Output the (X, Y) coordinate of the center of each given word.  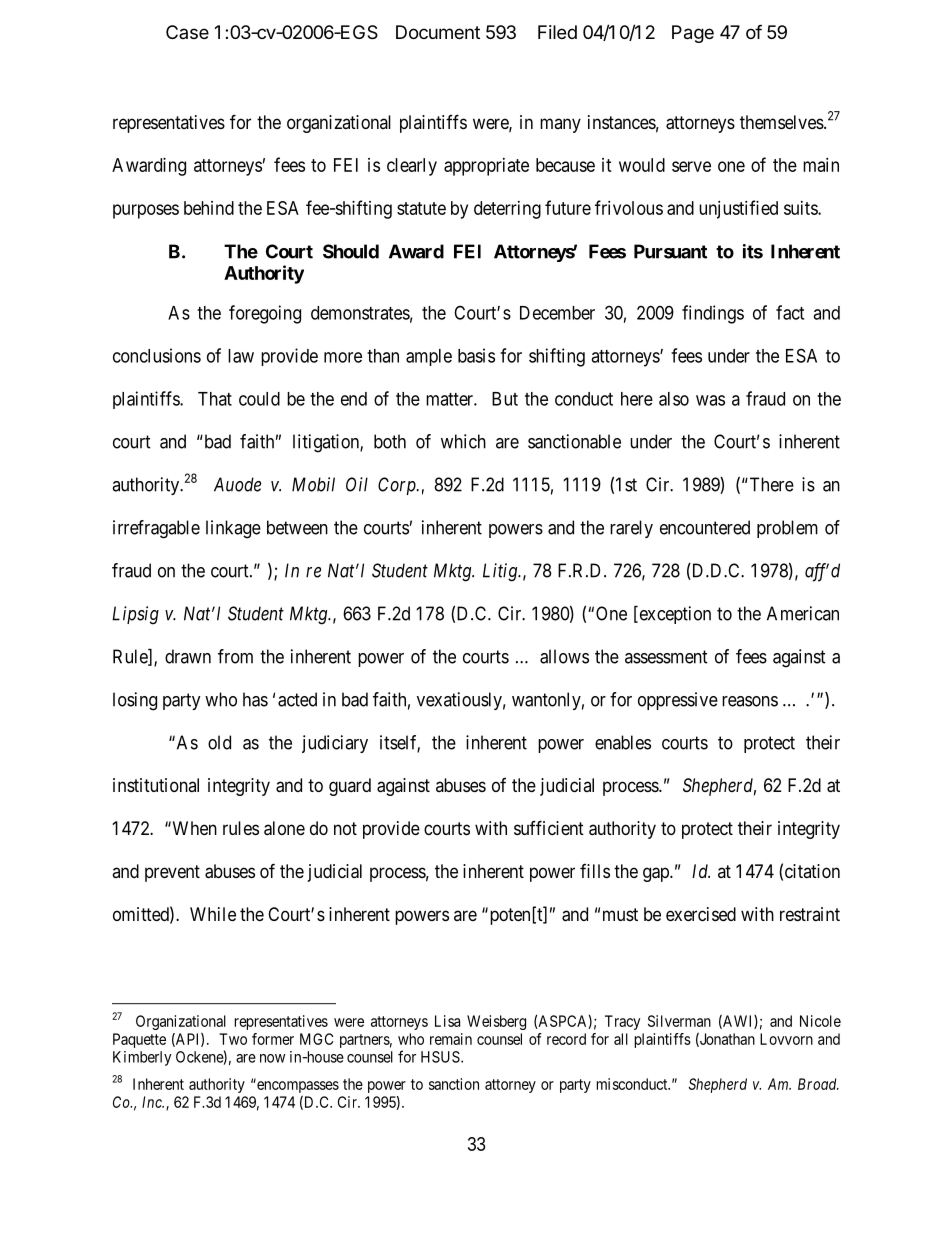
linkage (233, 529)
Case (187, 32)
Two (233, 1039)
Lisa (447, 1021)
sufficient (549, 827)
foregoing (265, 314)
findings (713, 314)
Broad (818, 1084)
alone (284, 828)
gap (657, 874)
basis (476, 355)
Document (438, 32)
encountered (705, 527)
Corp (398, 486)
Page (693, 34)
